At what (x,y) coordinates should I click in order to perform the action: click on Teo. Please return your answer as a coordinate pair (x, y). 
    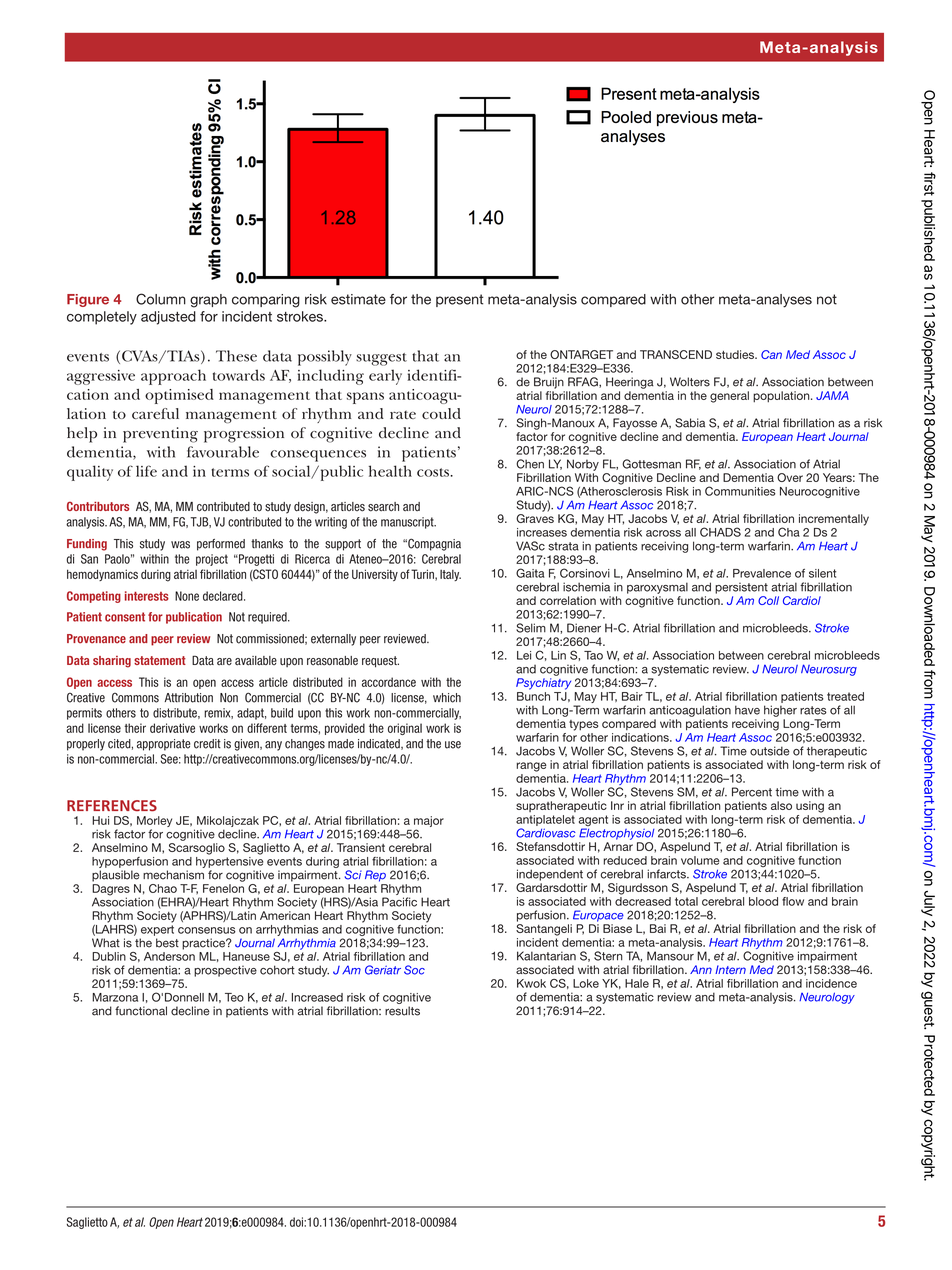
    Looking at the image, I should click on (234, 997).
